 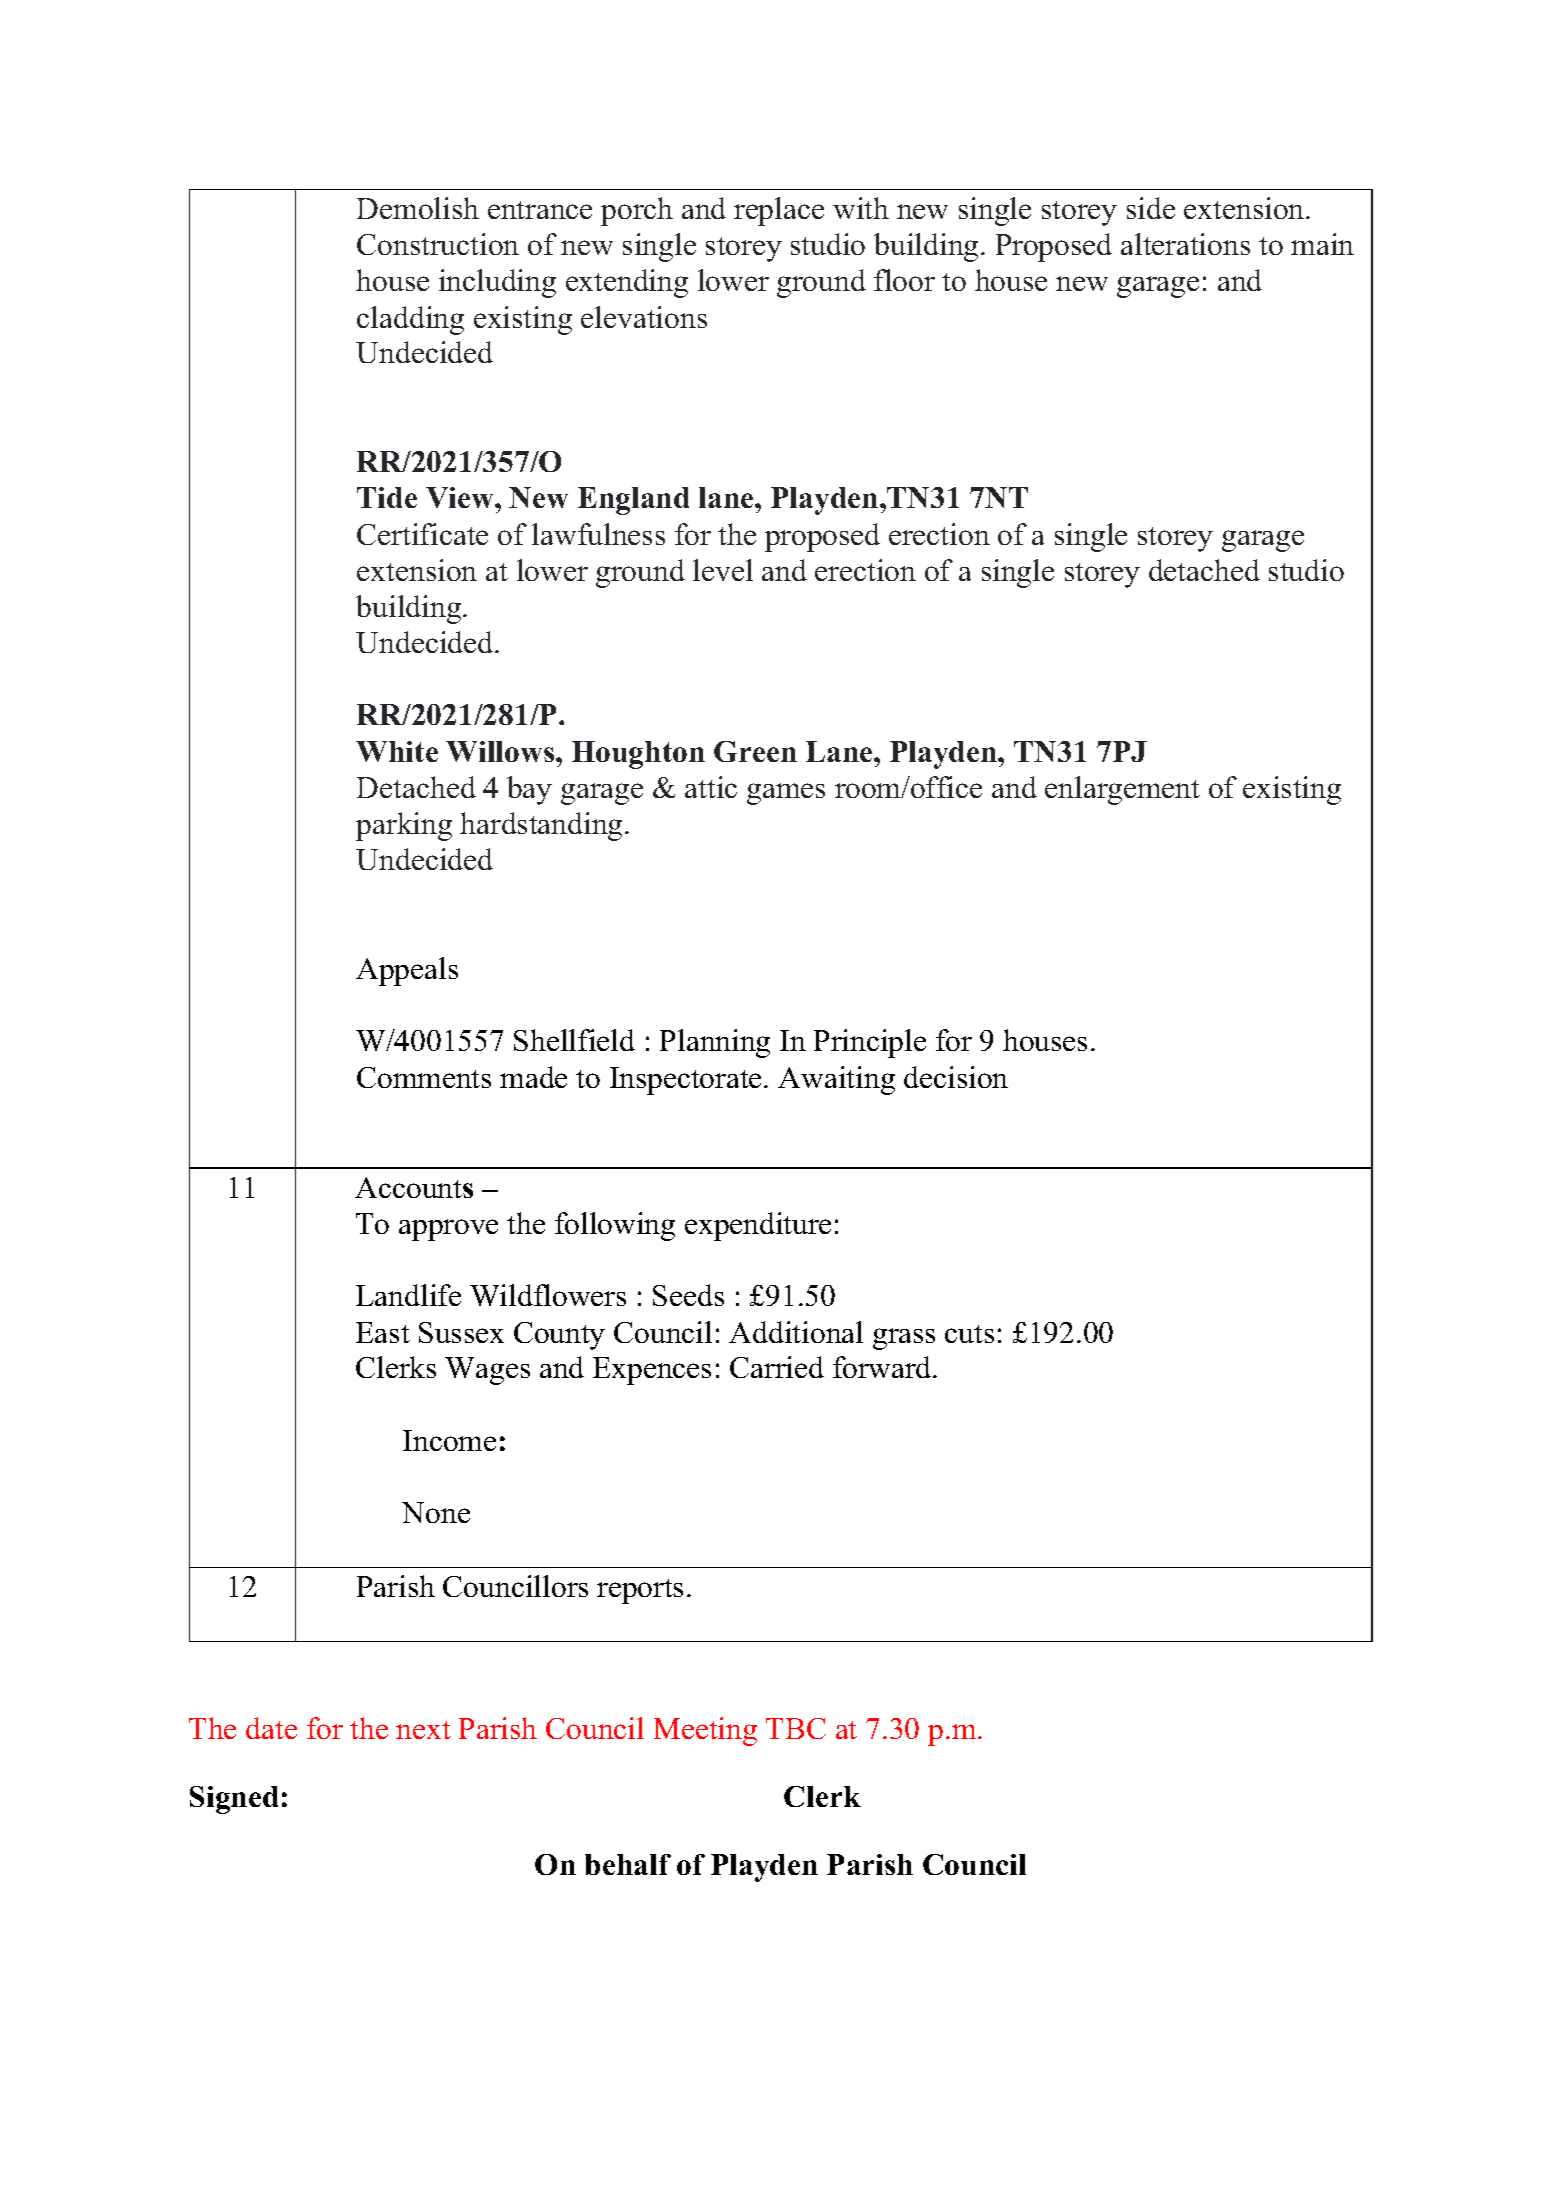 What do you see at coordinates (796, 1332) in the screenshot?
I see `Additional` at bounding box center [796, 1332].
